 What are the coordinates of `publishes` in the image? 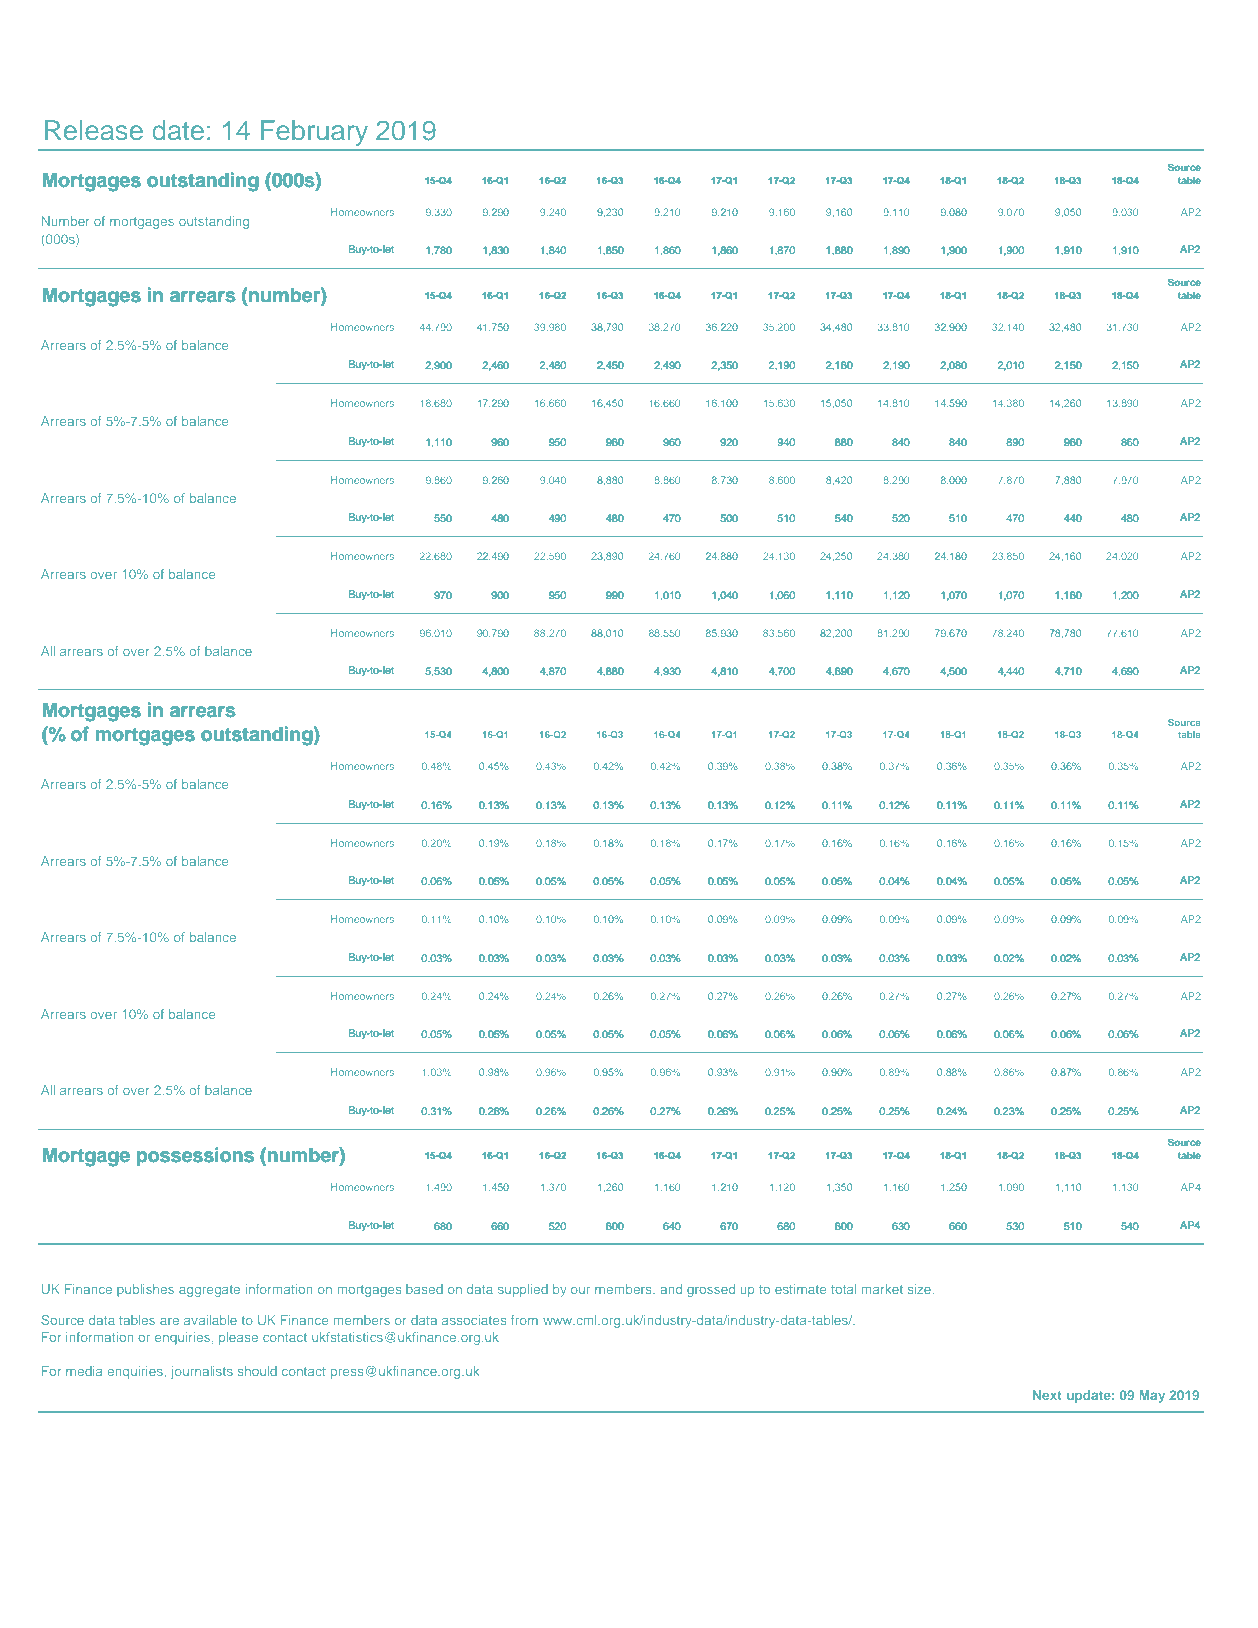 It's located at (145, 1290).
